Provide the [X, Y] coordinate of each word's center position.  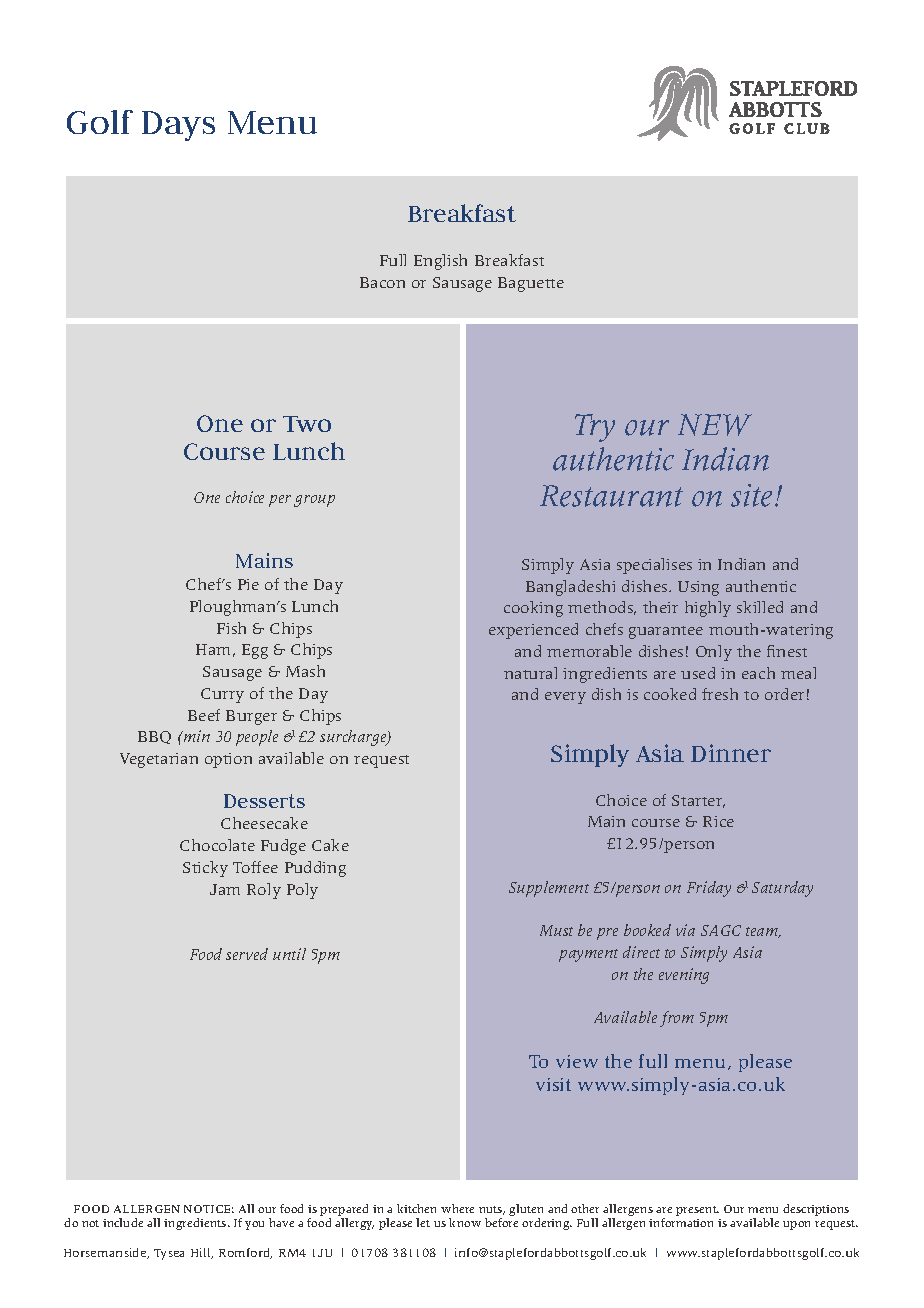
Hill [202, 1253]
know [465, 1222]
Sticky [205, 869]
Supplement [549, 889]
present [697, 1211]
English [440, 262]
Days [178, 126]
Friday [709, 889]
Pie [248, 584]
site [753, 495]
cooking [533, 609]
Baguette [531, 284]
